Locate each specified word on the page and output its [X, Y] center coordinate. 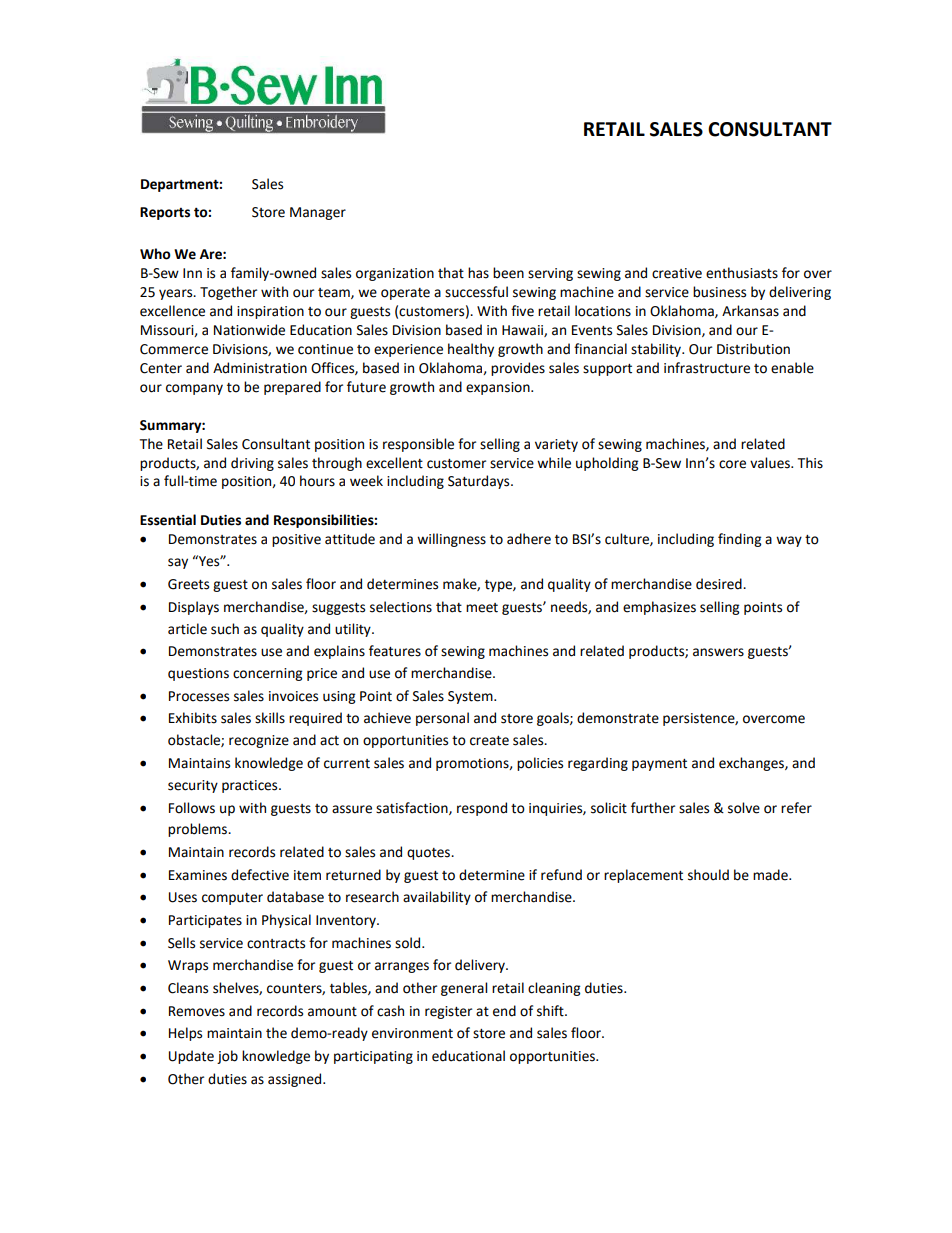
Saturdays [480, 482]
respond [482, 809]
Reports [165, 213]
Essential [168, 520]
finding [739, 540]
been [508, 273]
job [227, 1057]
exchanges [752, 764]
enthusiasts [742, 273]
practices [251, 786]
